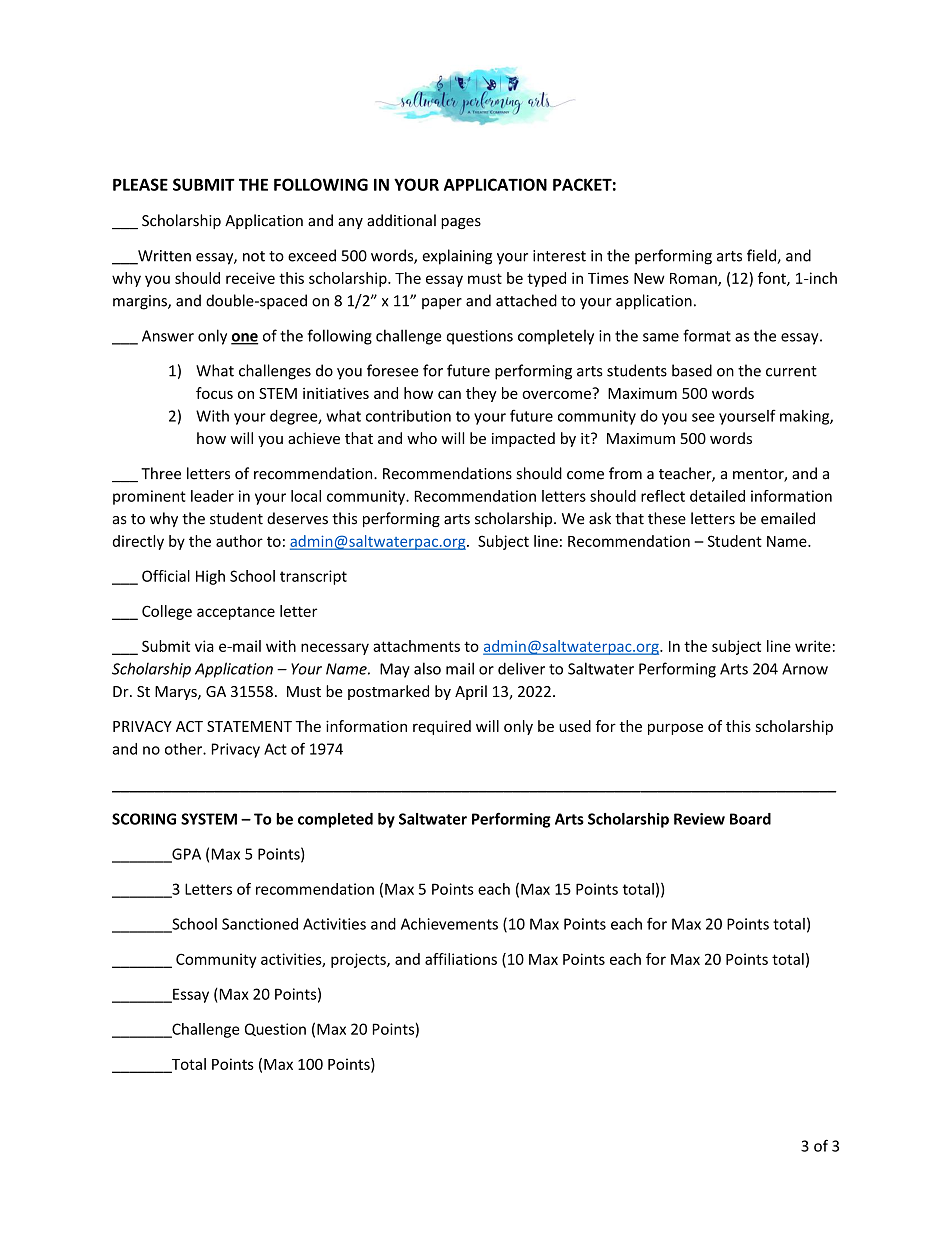 This screenshot has height=1233, width=952. What do you see at coordinates (140, 184) in the screenshot?
I see `PLEASE` at bounding box center [140, 184].
